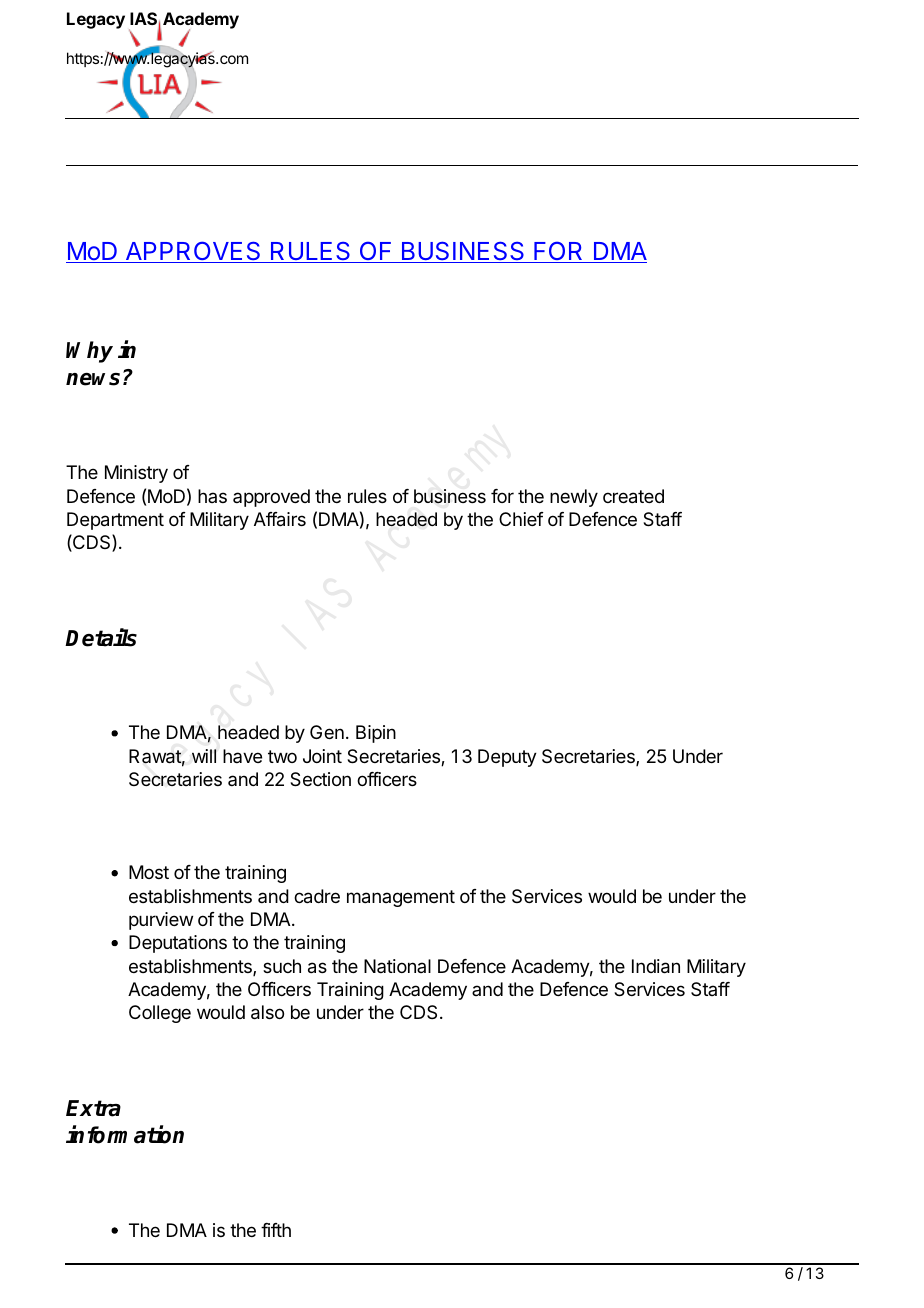  Describe the element at coordinates (193, 252) in the page. I see `APPROVES` at that location.
